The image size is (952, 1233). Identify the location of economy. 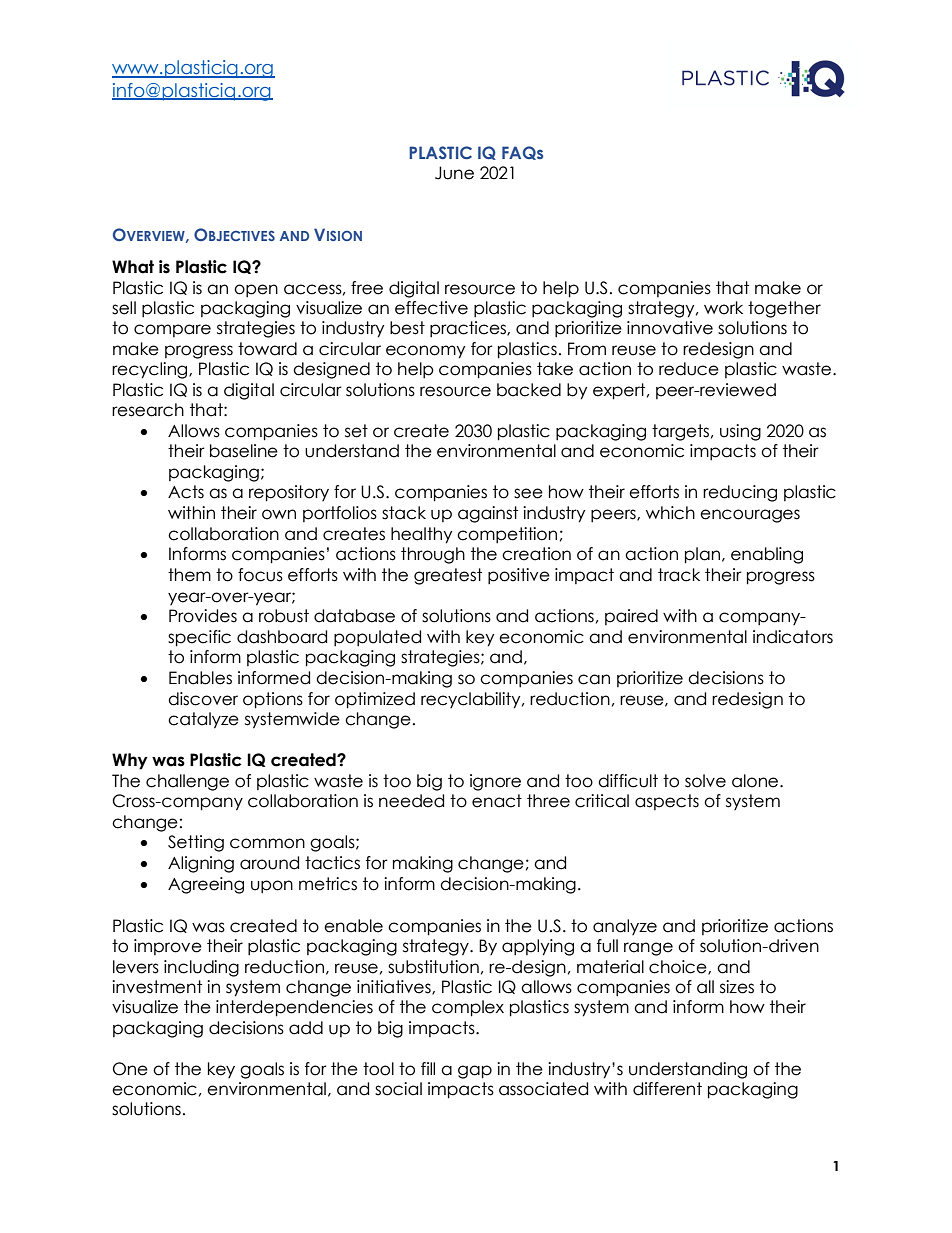
(425, 352).
